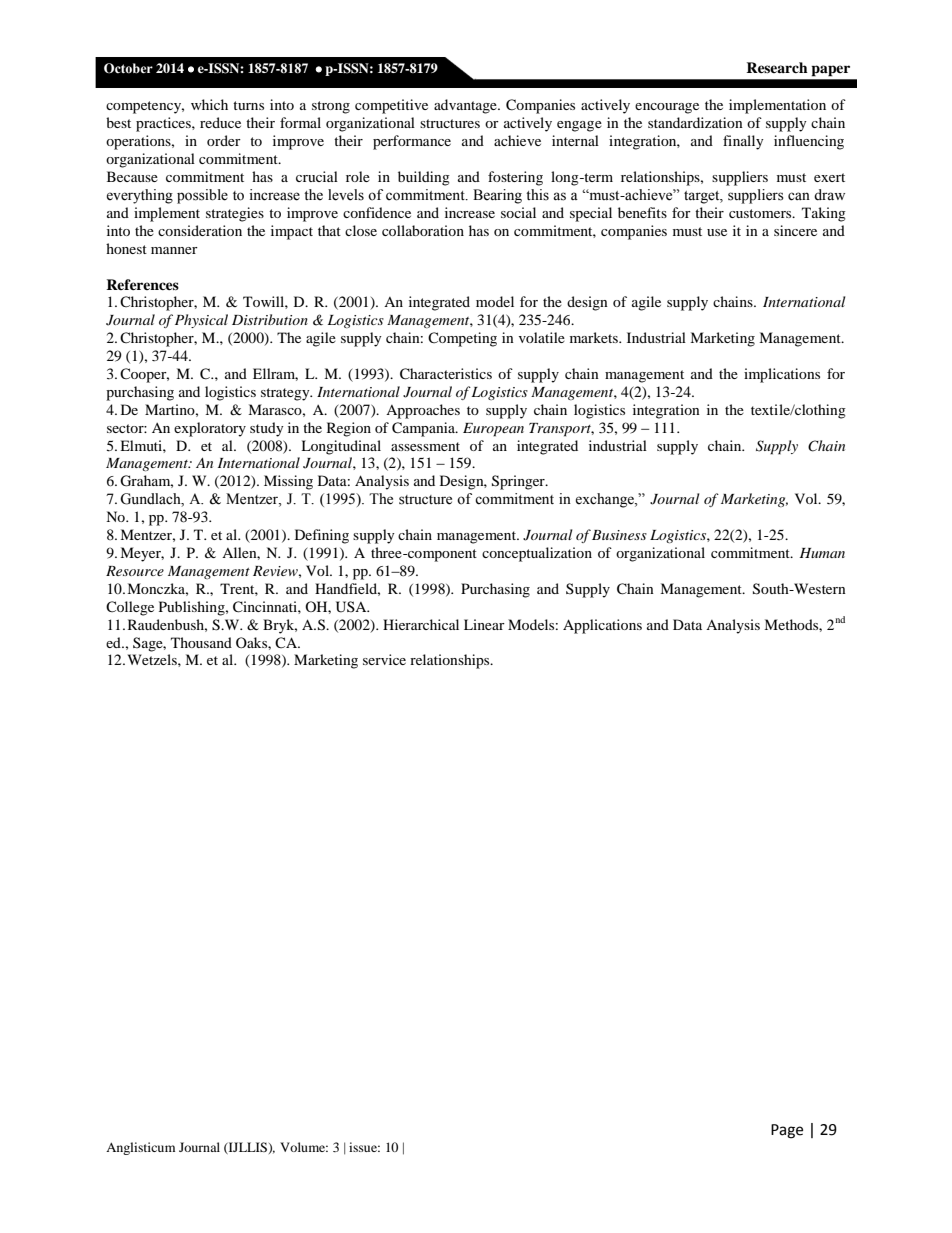 Image resolution: width=952 pixels, height=1233 pixels. Describe the element at coordinates (209, 104) in the page. I see `which` at that location.
